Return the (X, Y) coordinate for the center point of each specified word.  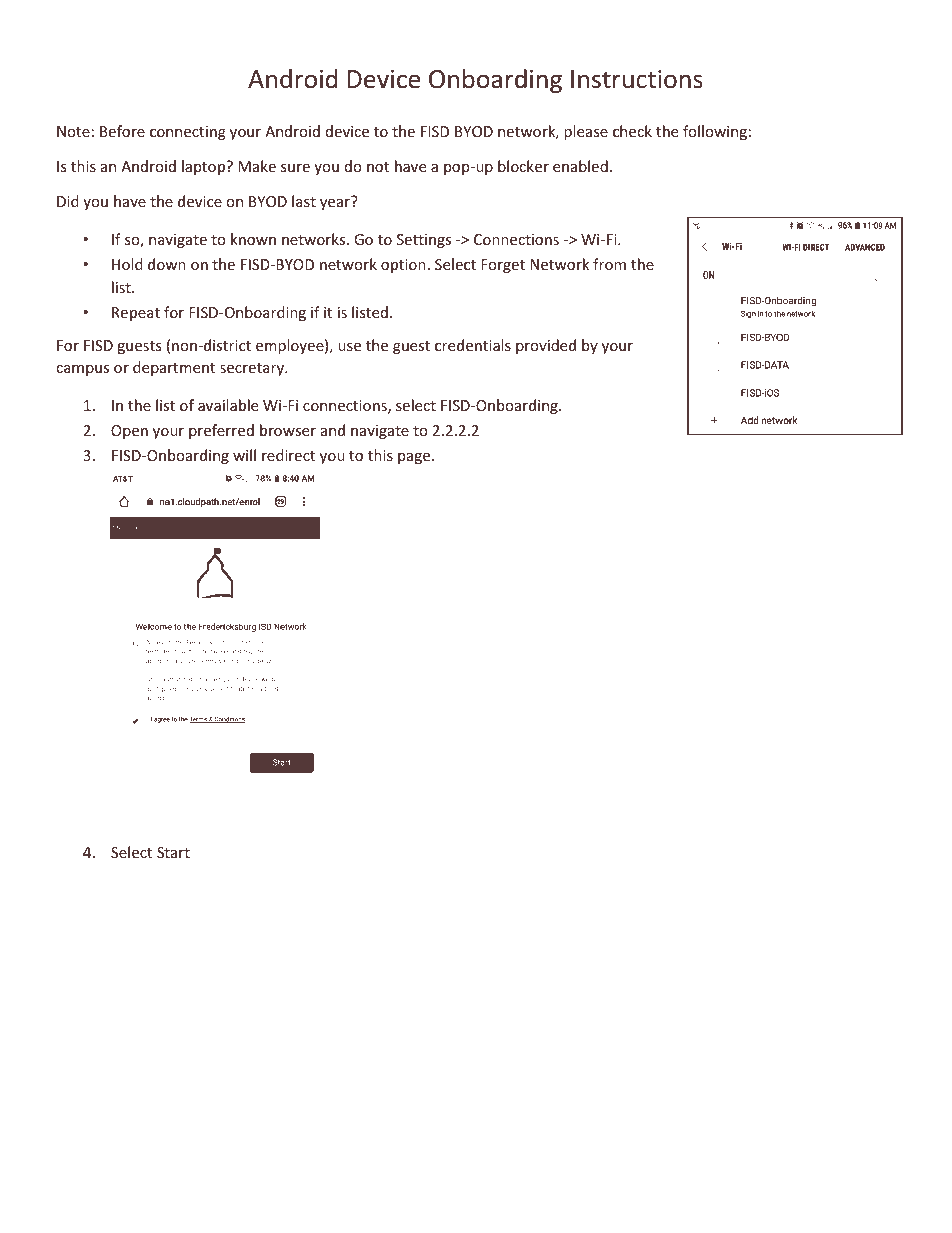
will (244, 455)
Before (122, 131)
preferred (221, 431)
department (174, 368)
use (349, 347)
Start (173, 852)
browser (288, 430)
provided (546, 346)
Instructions (637, 79)
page (415, 458)
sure (295, 168)
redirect (288, 455)
